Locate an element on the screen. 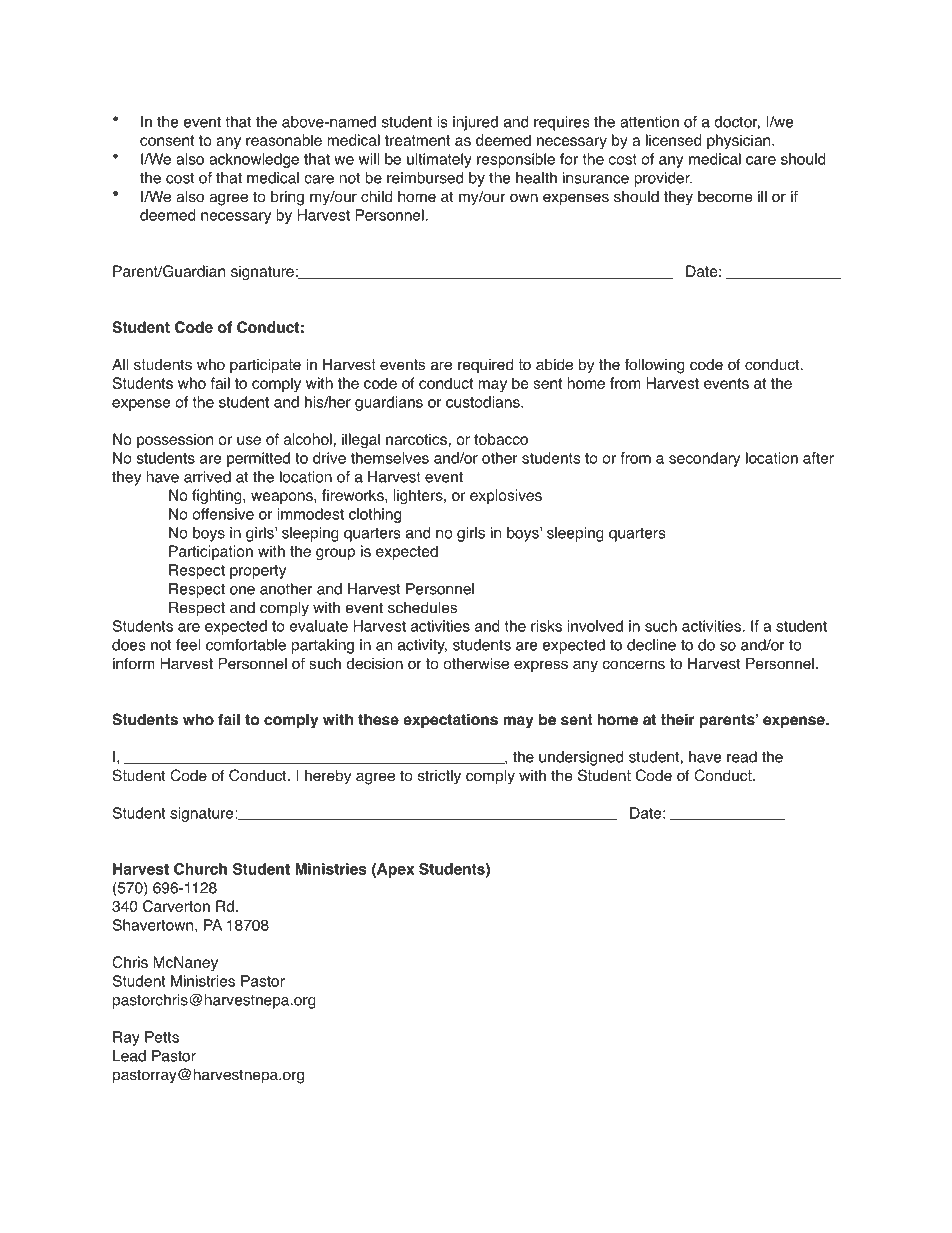 The width and height of the screenshot is (952, 1233). Lead is located at coordinates (129, 1056).
